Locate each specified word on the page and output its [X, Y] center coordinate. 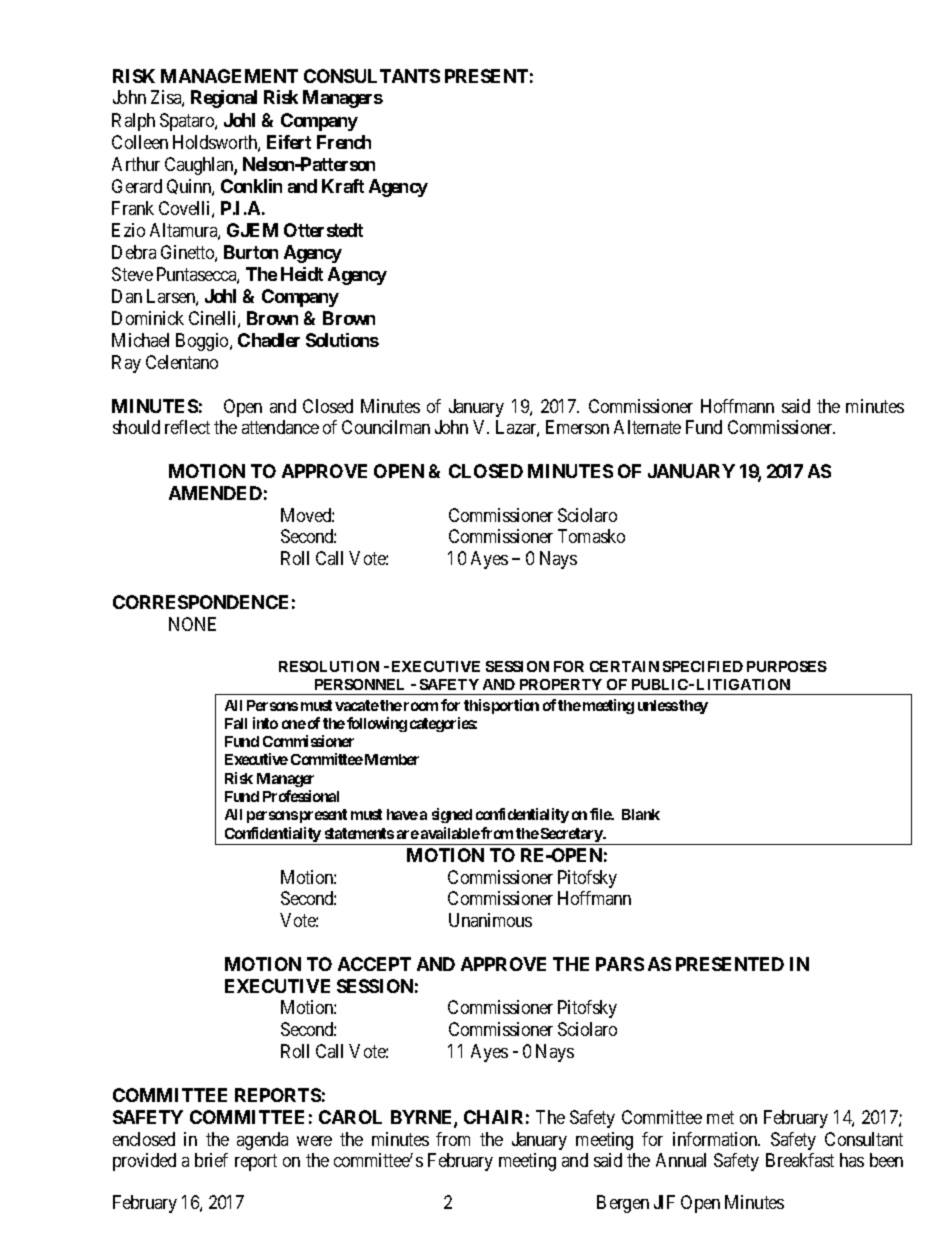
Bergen [623, 1204]
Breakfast [800, 1160]
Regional [224, 99]
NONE [192, 624]
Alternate [647, 427]
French [344, 142]
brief [211, 1160]
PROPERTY [561, 684]
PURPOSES [787, 666]
